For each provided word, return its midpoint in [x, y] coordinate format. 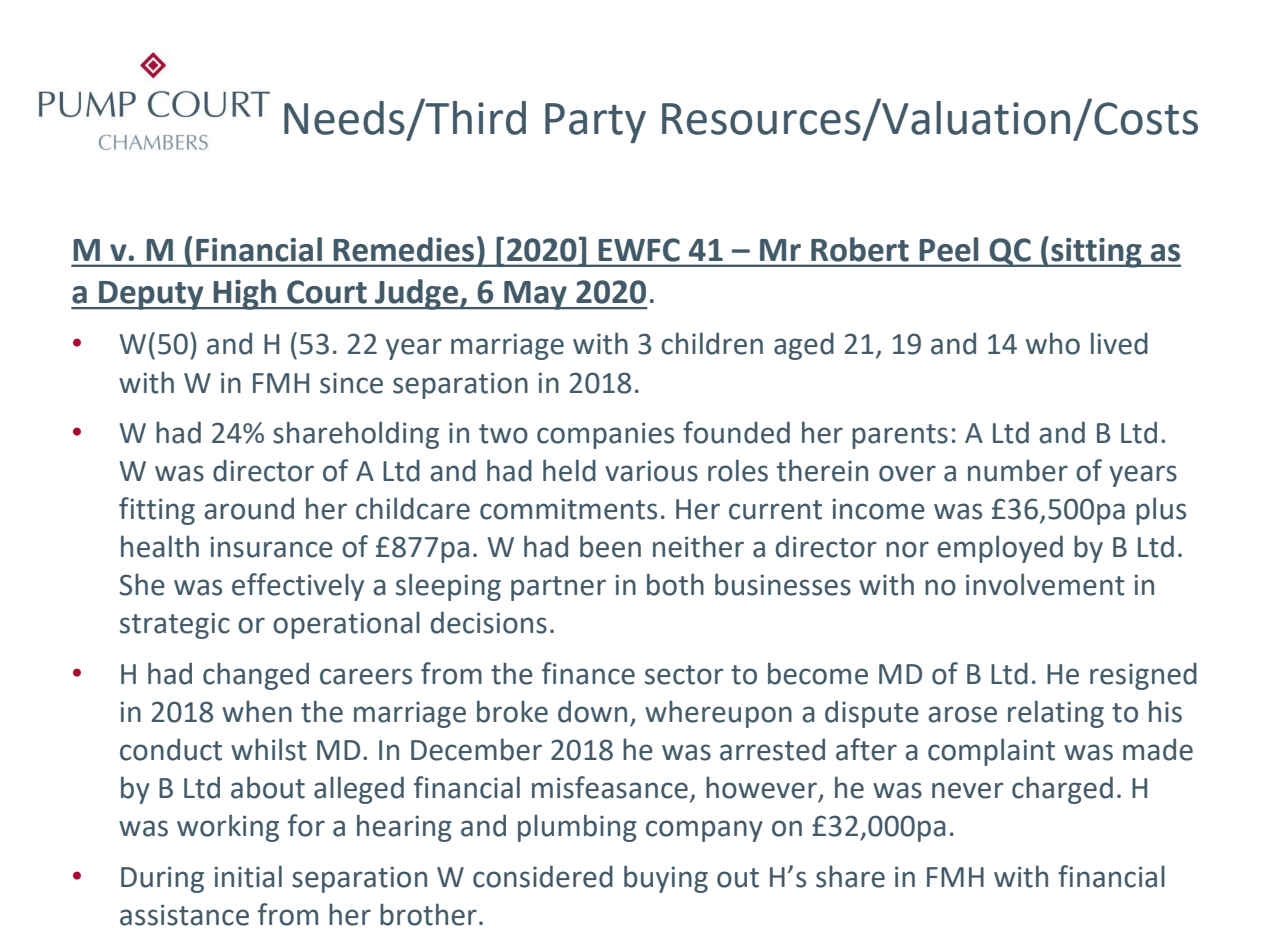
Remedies [403, 249]
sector [684, 675]
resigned [1143, 676]
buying [666, 879]
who [1053, 343]
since [351, 383]
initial [248, 876]
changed [256, 676]
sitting [1096, 253]
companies [605, 435]
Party [595, 123]
